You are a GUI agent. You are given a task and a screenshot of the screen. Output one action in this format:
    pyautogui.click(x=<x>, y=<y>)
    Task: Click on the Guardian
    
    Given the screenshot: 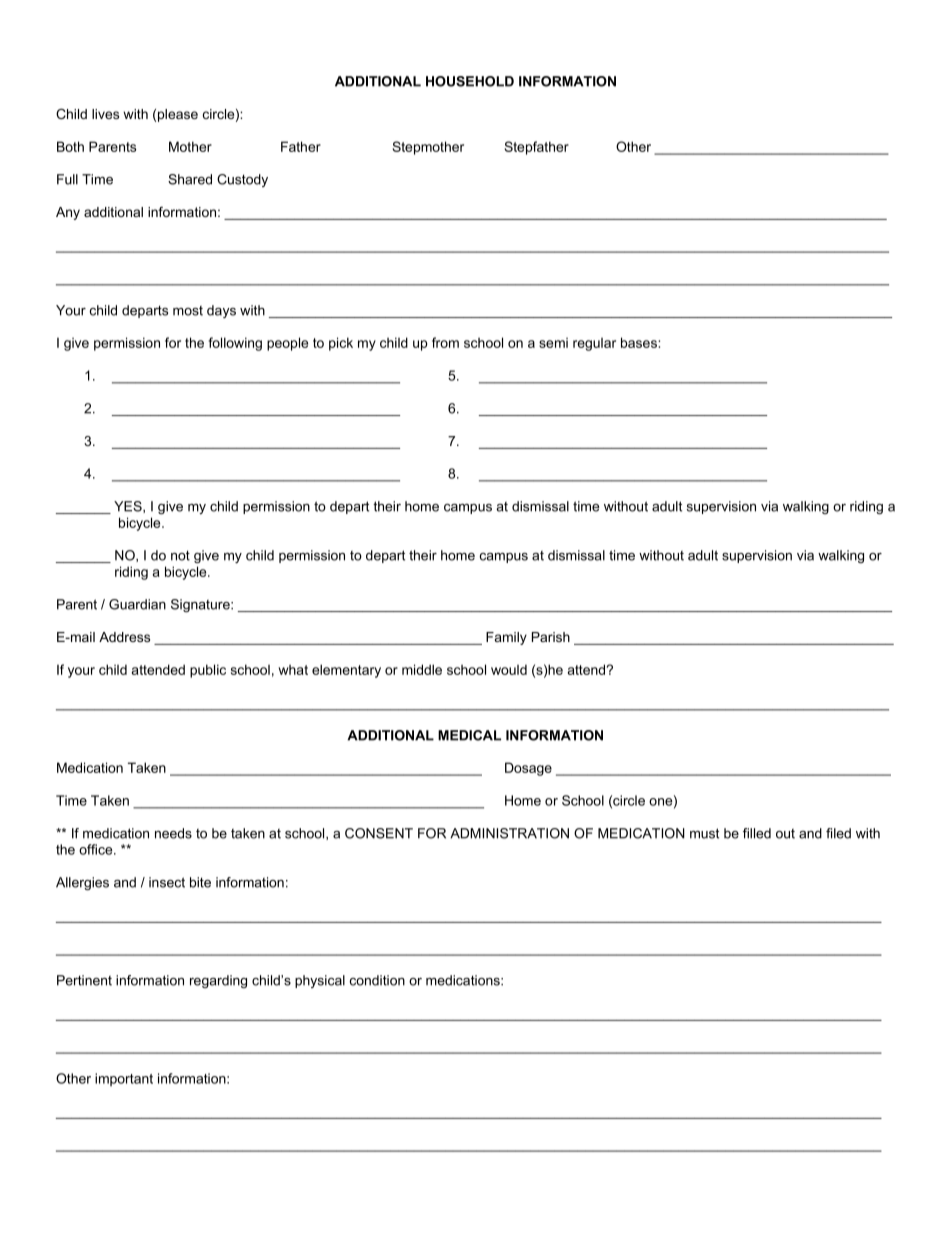 What is the action you would take?
    pyautogui.click(x=137, y=604)
